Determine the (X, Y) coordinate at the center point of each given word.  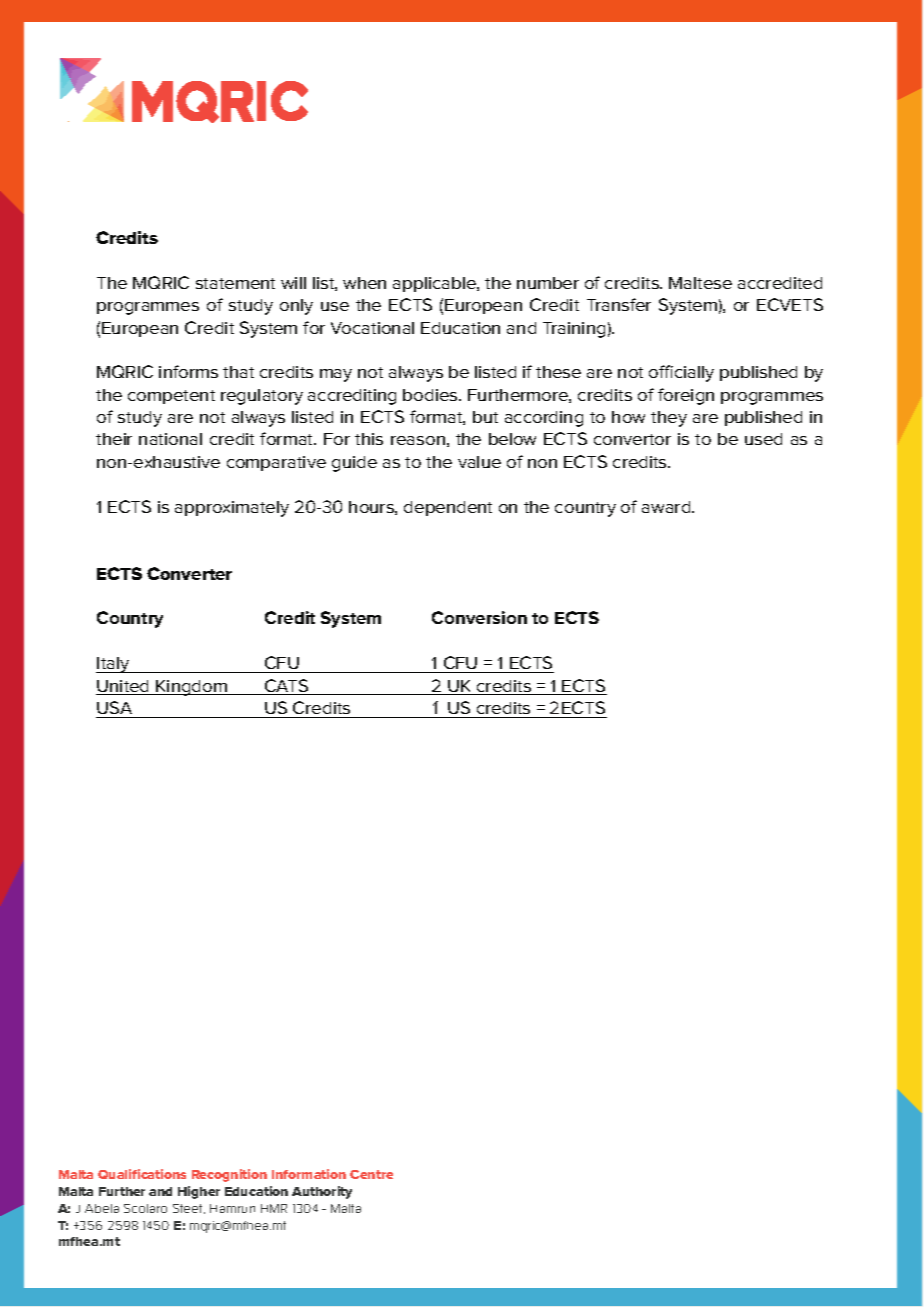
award (667, 507)
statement (235, 283)
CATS (287, 687)
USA (114, 707)
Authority (322, 1192)
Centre (371, 1174)
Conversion (479, 617)
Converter (189, 573)
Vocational (372, 328)
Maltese (700, 283)
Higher (199, 1192)
